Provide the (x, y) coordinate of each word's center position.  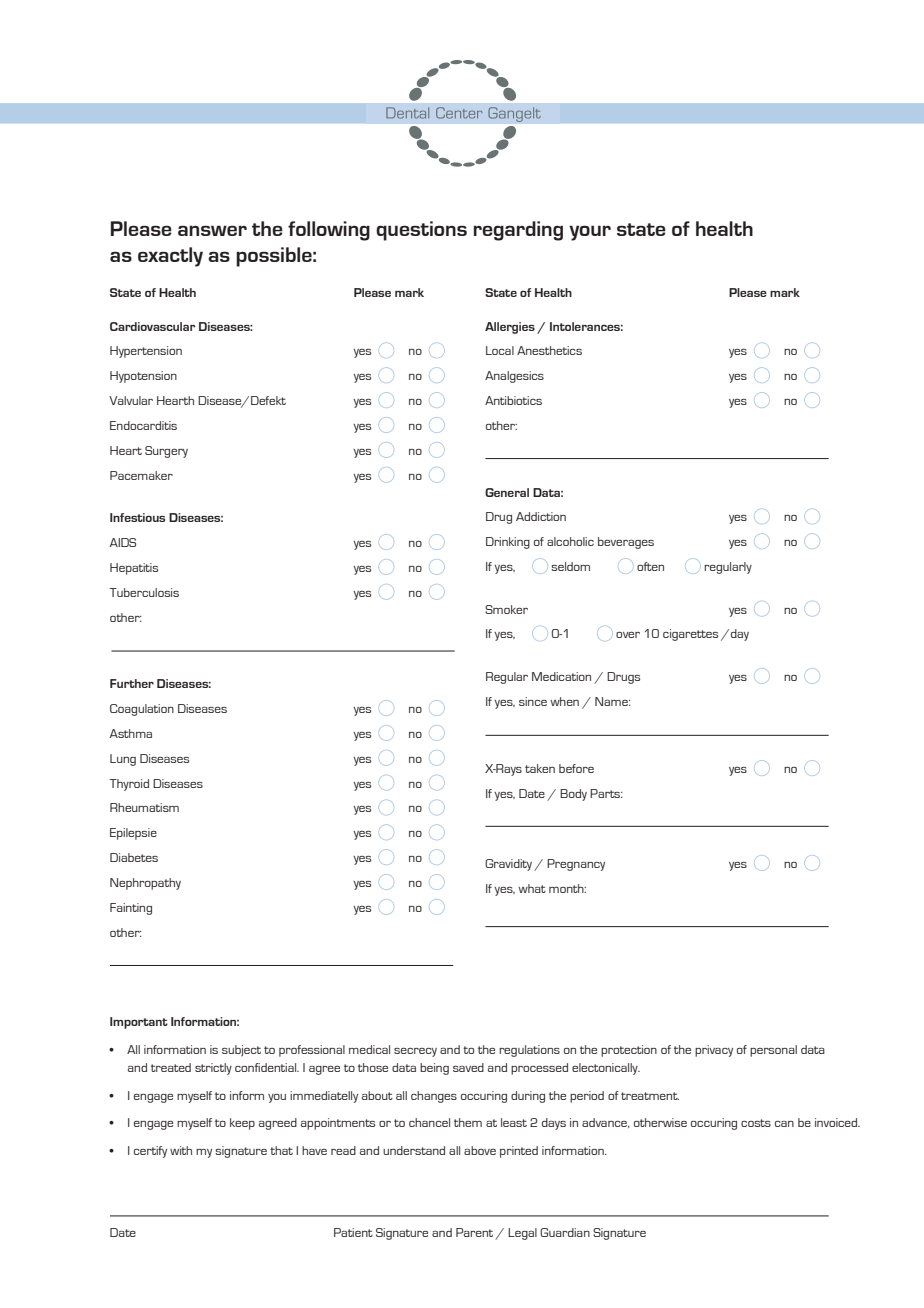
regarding (518, 231)
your (590, 233)
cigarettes (690, 635)
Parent (476, 1234)
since (533, 701)
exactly (170, 257)
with (181, 1150)
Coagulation (142, 710)
